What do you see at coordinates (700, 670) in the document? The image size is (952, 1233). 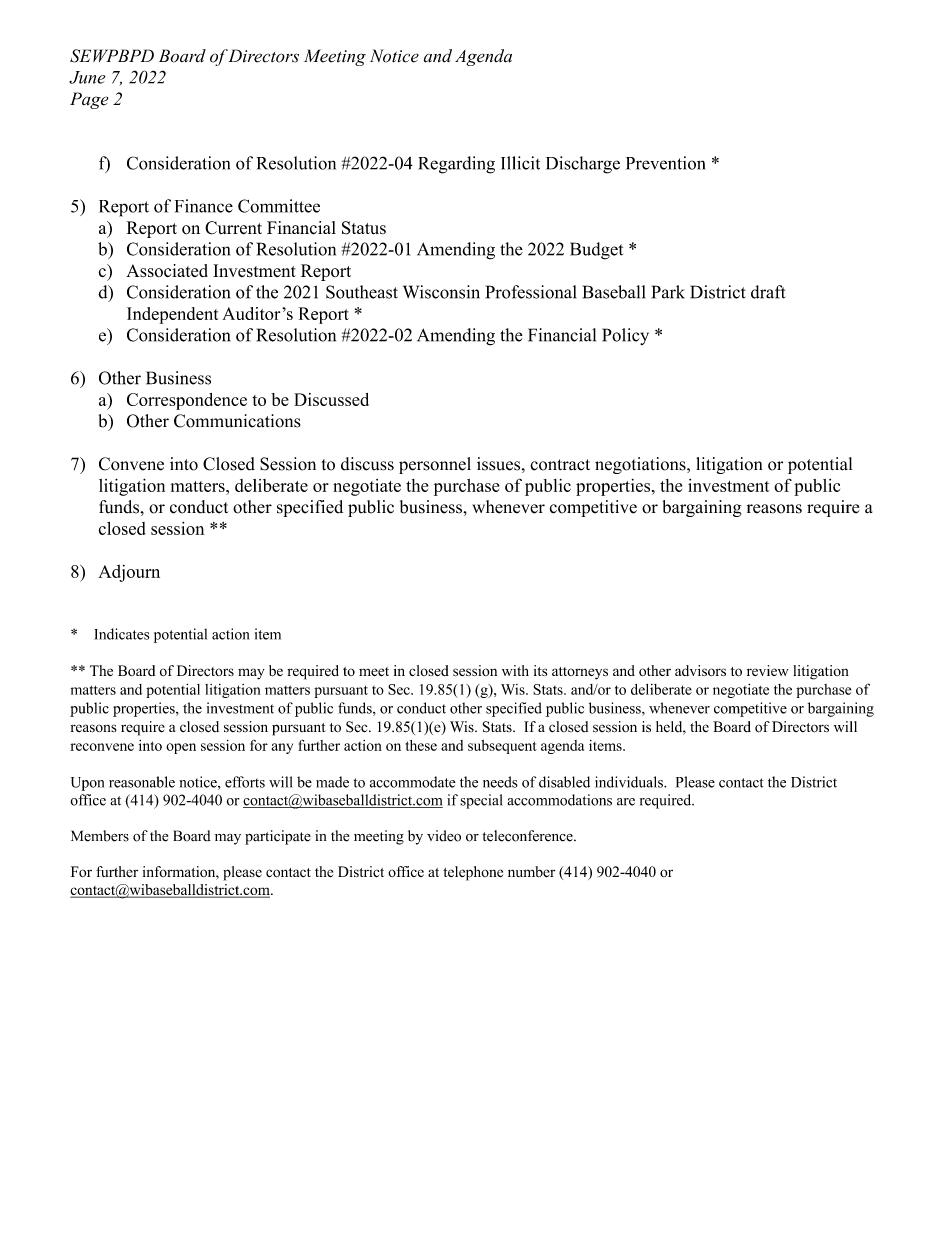 I see `advisors` at bounding box center [700, 670].
